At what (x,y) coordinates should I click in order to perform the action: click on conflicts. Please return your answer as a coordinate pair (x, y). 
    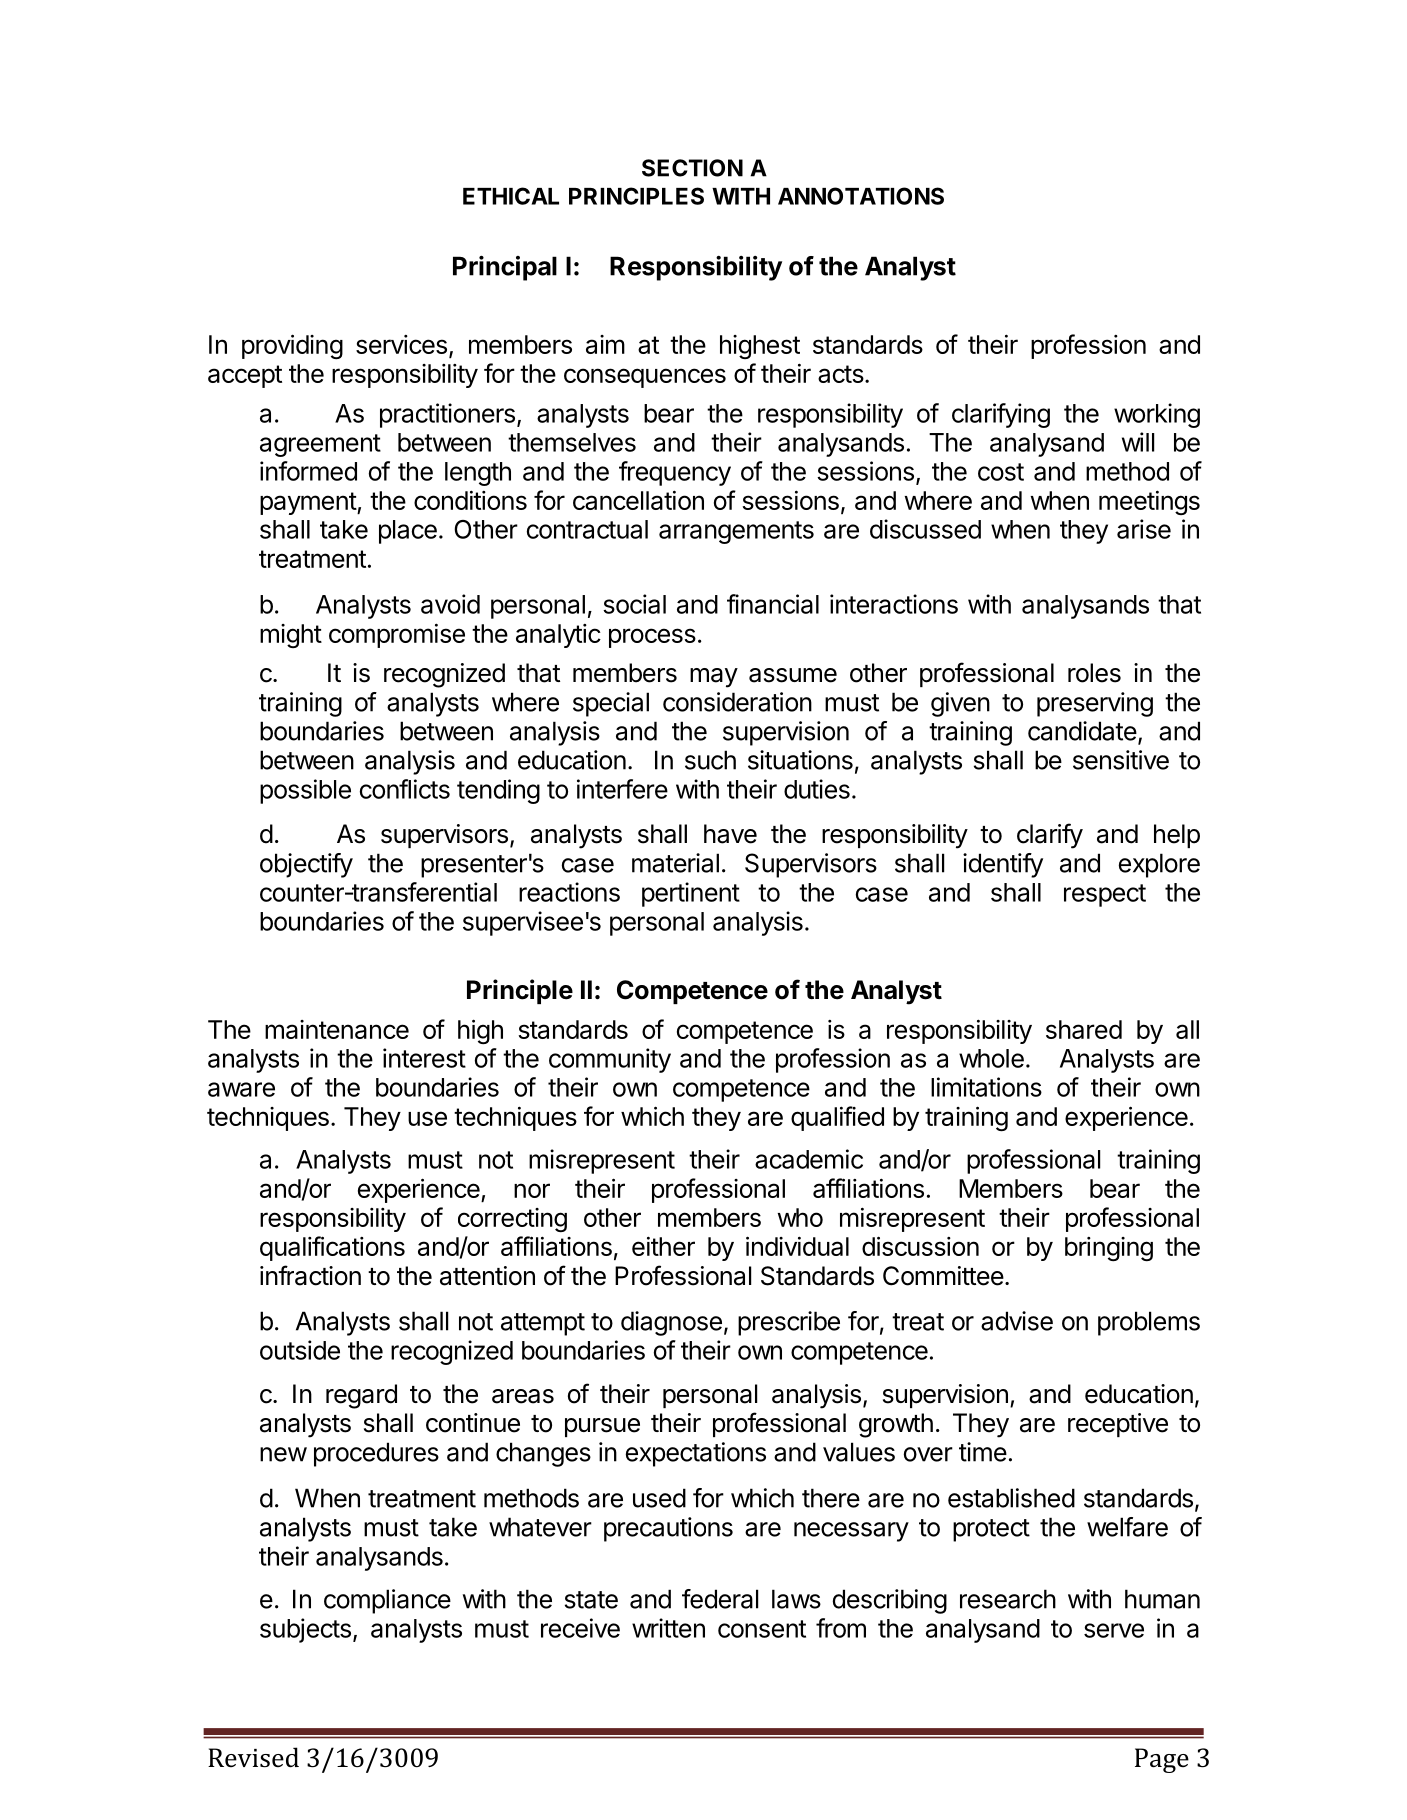
    Looking at the image, I should click on (405, 789).
